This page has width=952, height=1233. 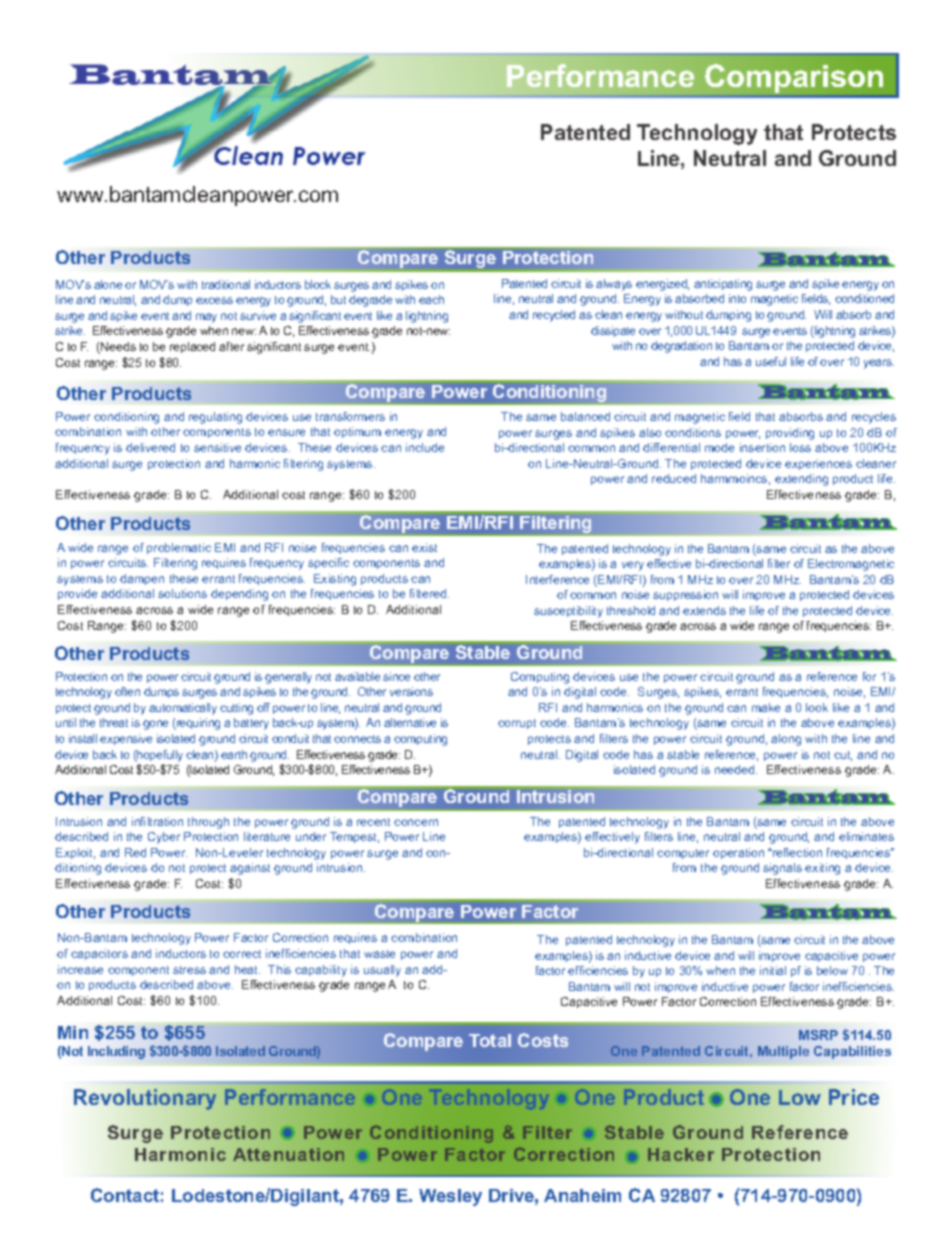 I want to click on alone, so click(x=108, y=284).
